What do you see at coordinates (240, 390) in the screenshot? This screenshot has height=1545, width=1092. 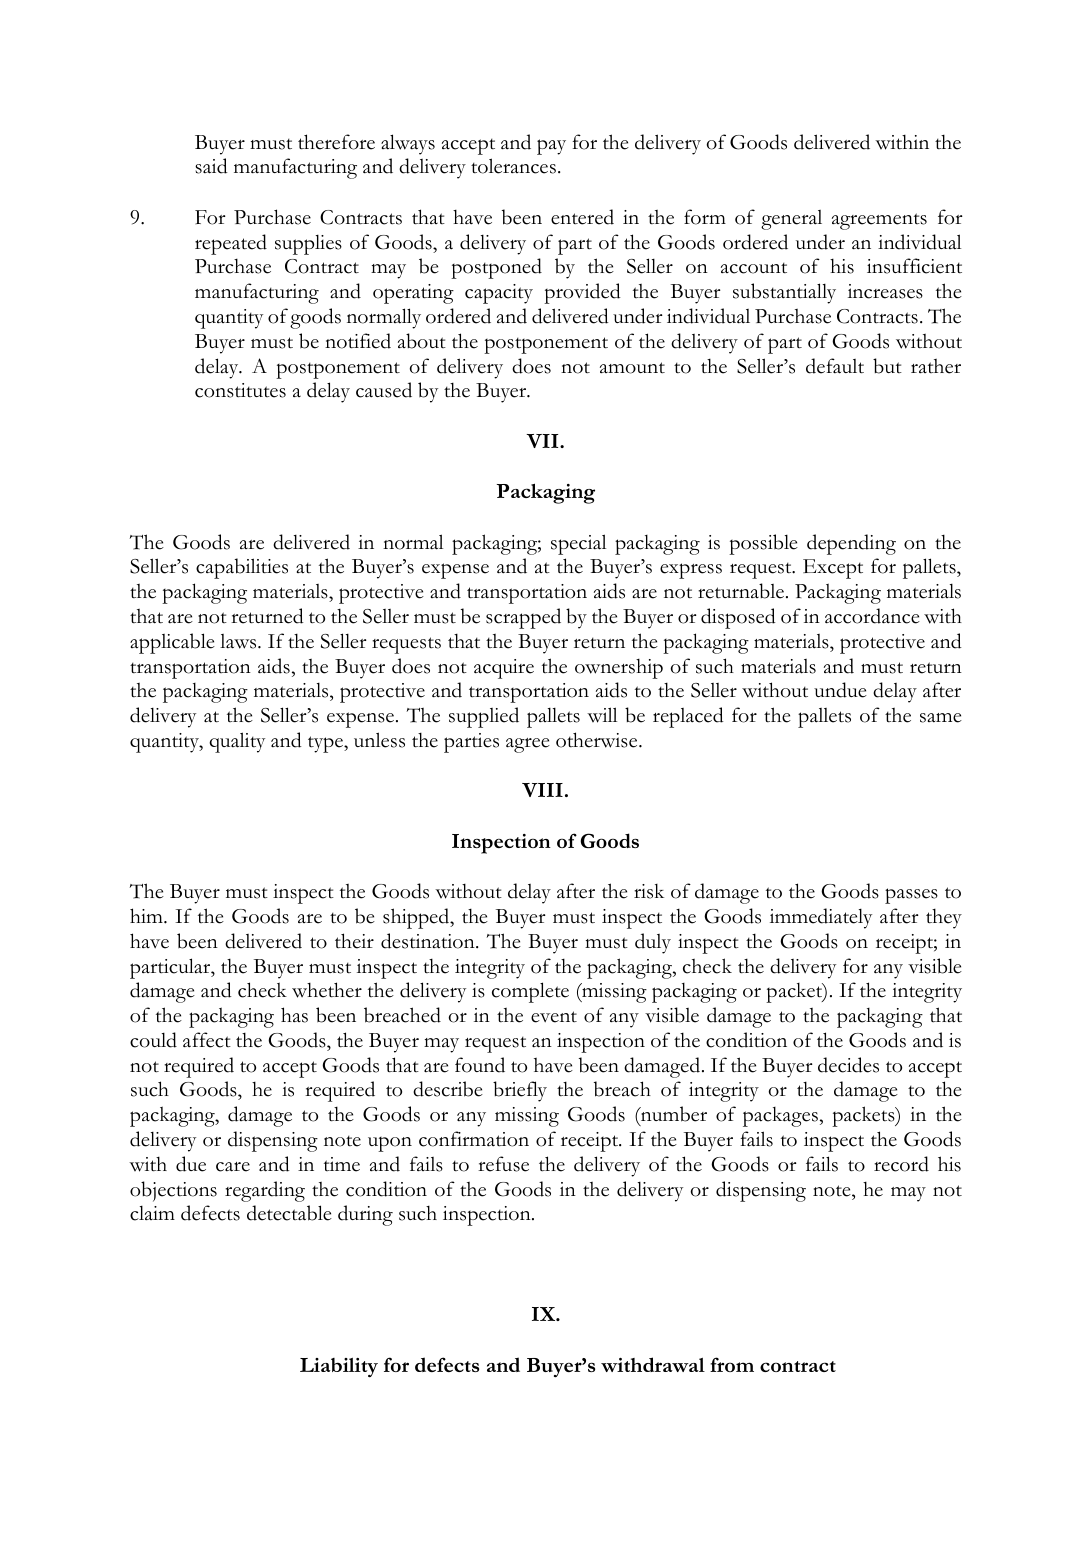 I see `constitutes` at bounding box center [240, 390].
